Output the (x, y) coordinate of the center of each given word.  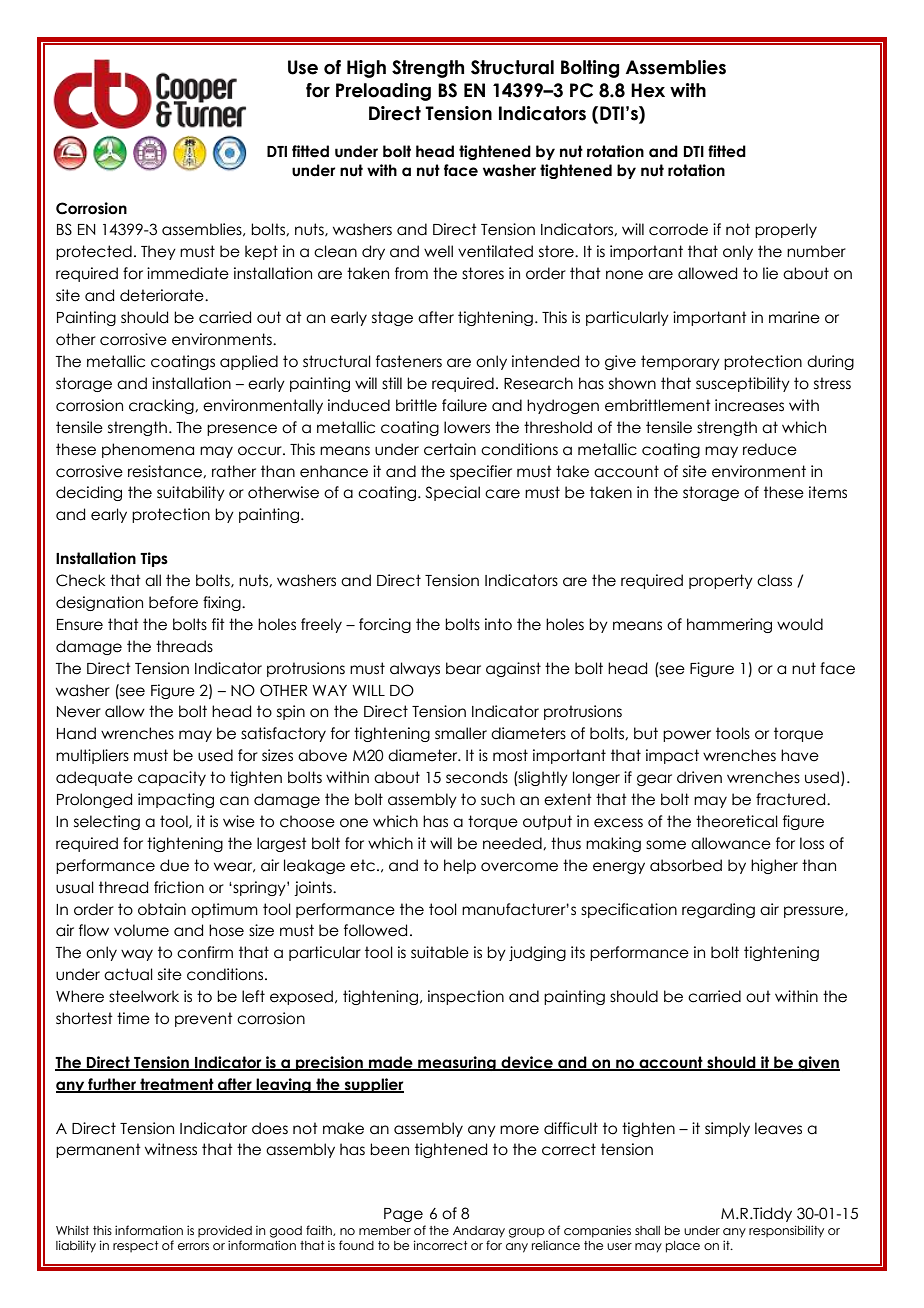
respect (136, 1246)
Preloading (383, 92)
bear (463, 668)
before (173, 602)
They (158, 252)
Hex (648, 90)
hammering (729, 625)
